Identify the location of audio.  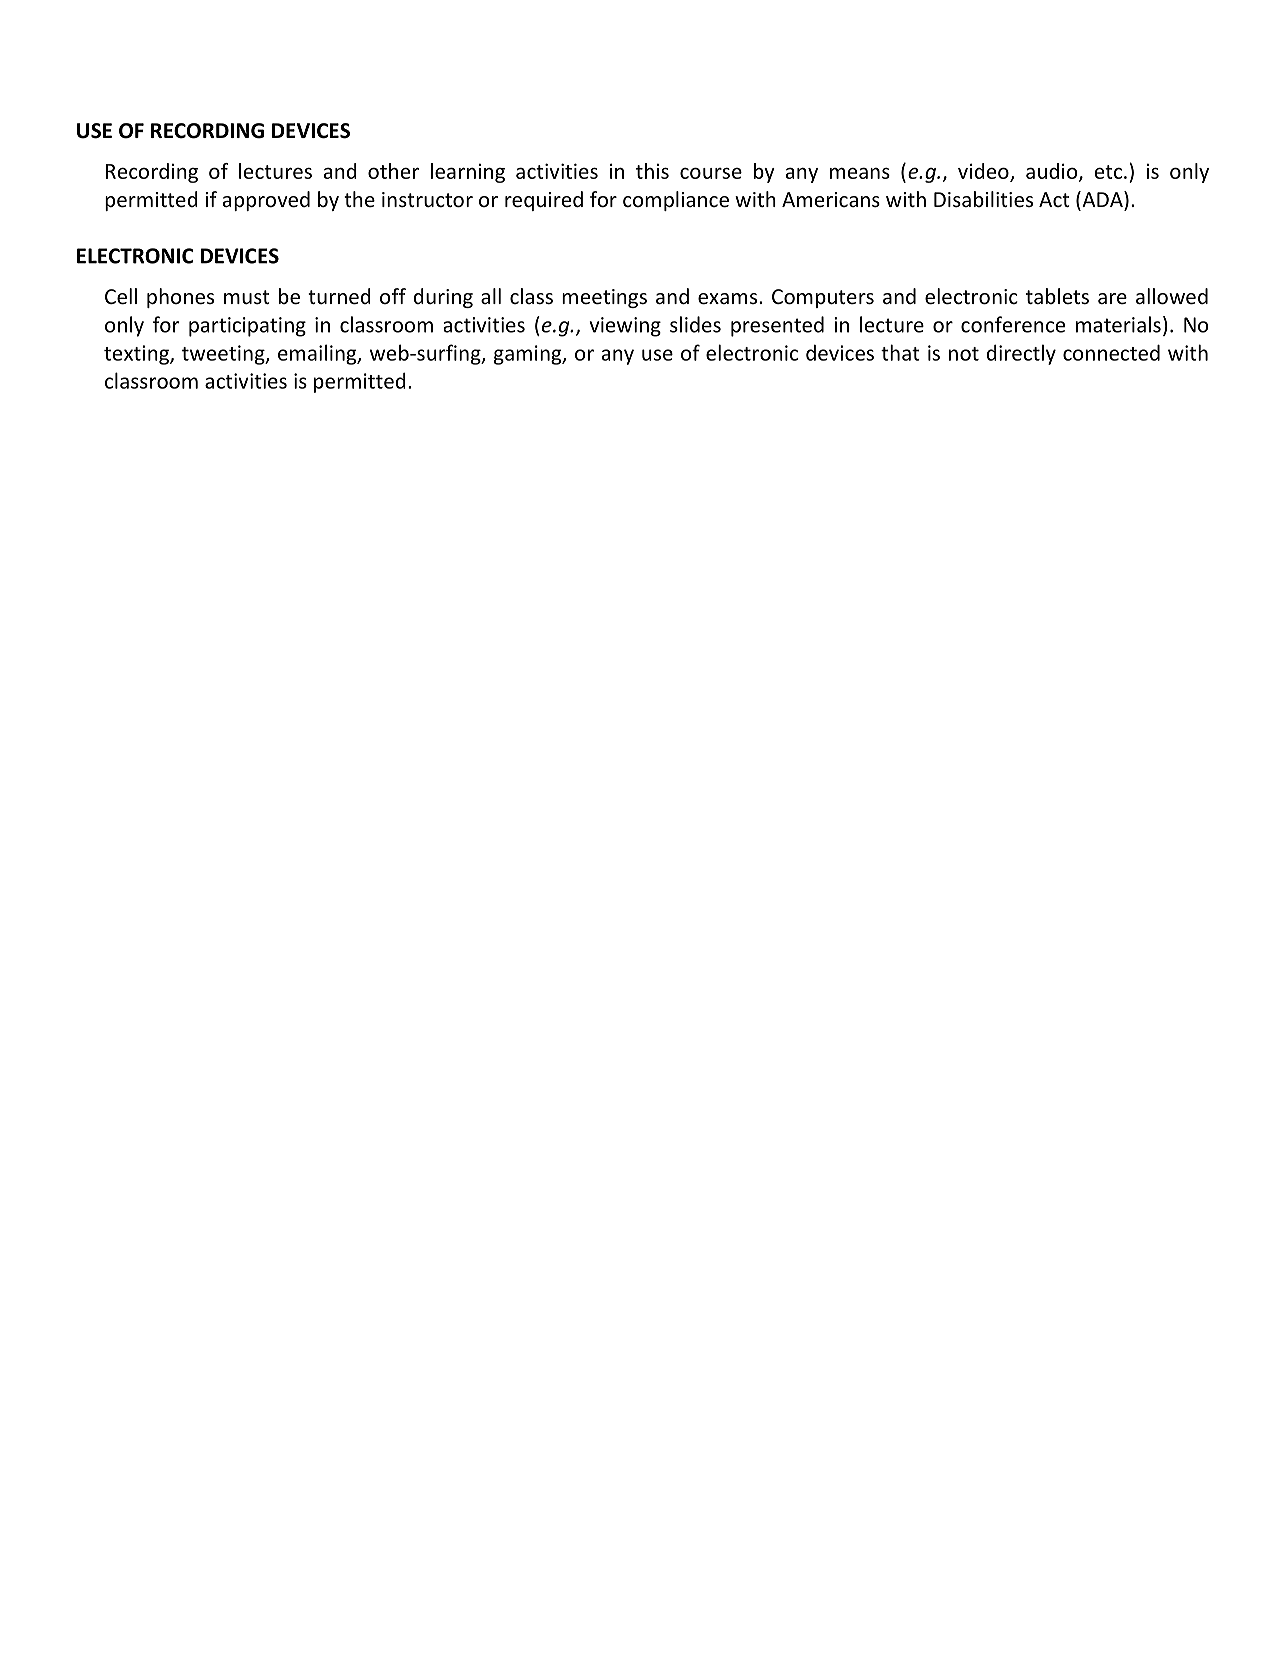
(1053, 172).
